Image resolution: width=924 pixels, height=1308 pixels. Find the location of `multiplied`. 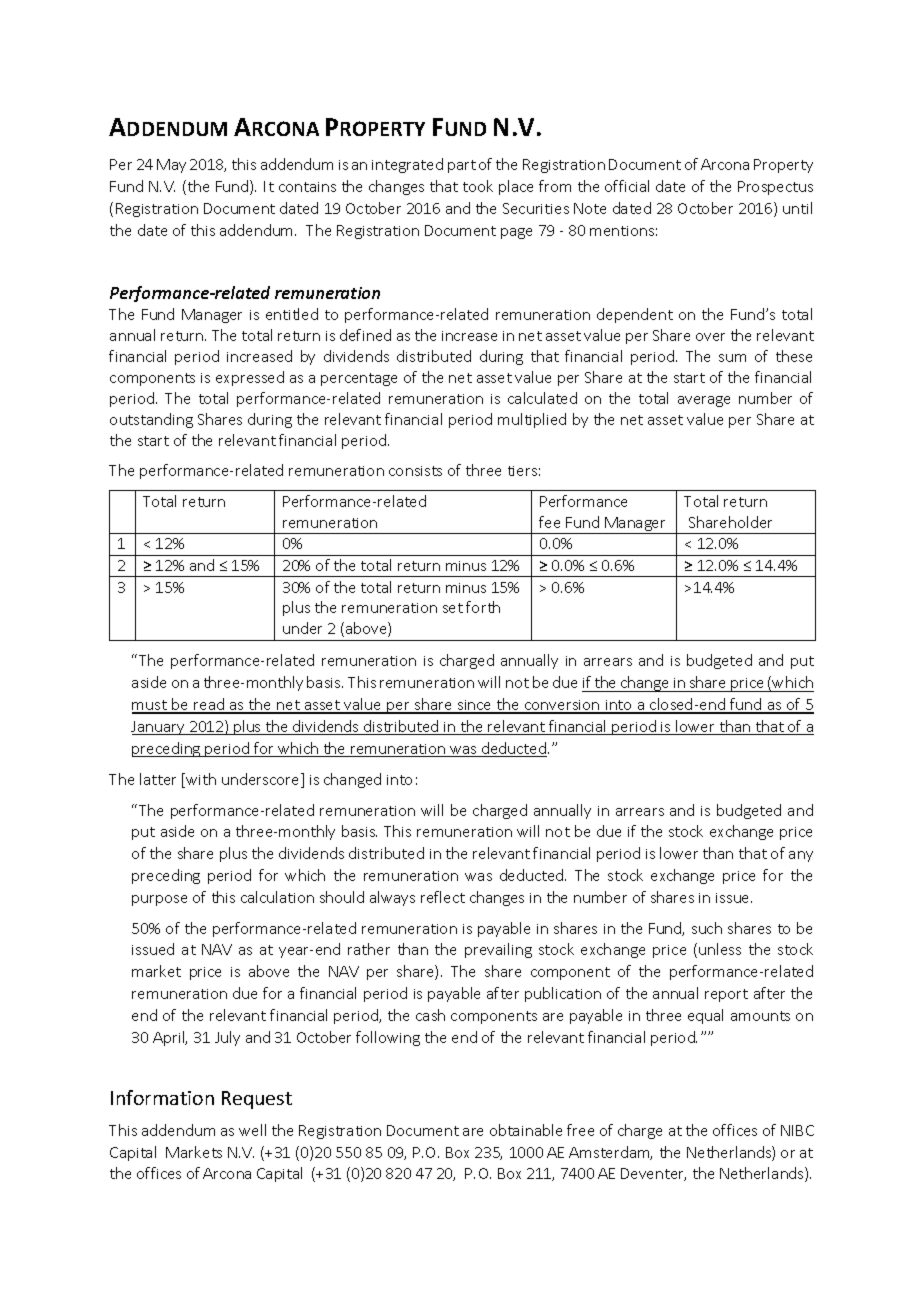

multiplied is located at coordinates (532, 420).
